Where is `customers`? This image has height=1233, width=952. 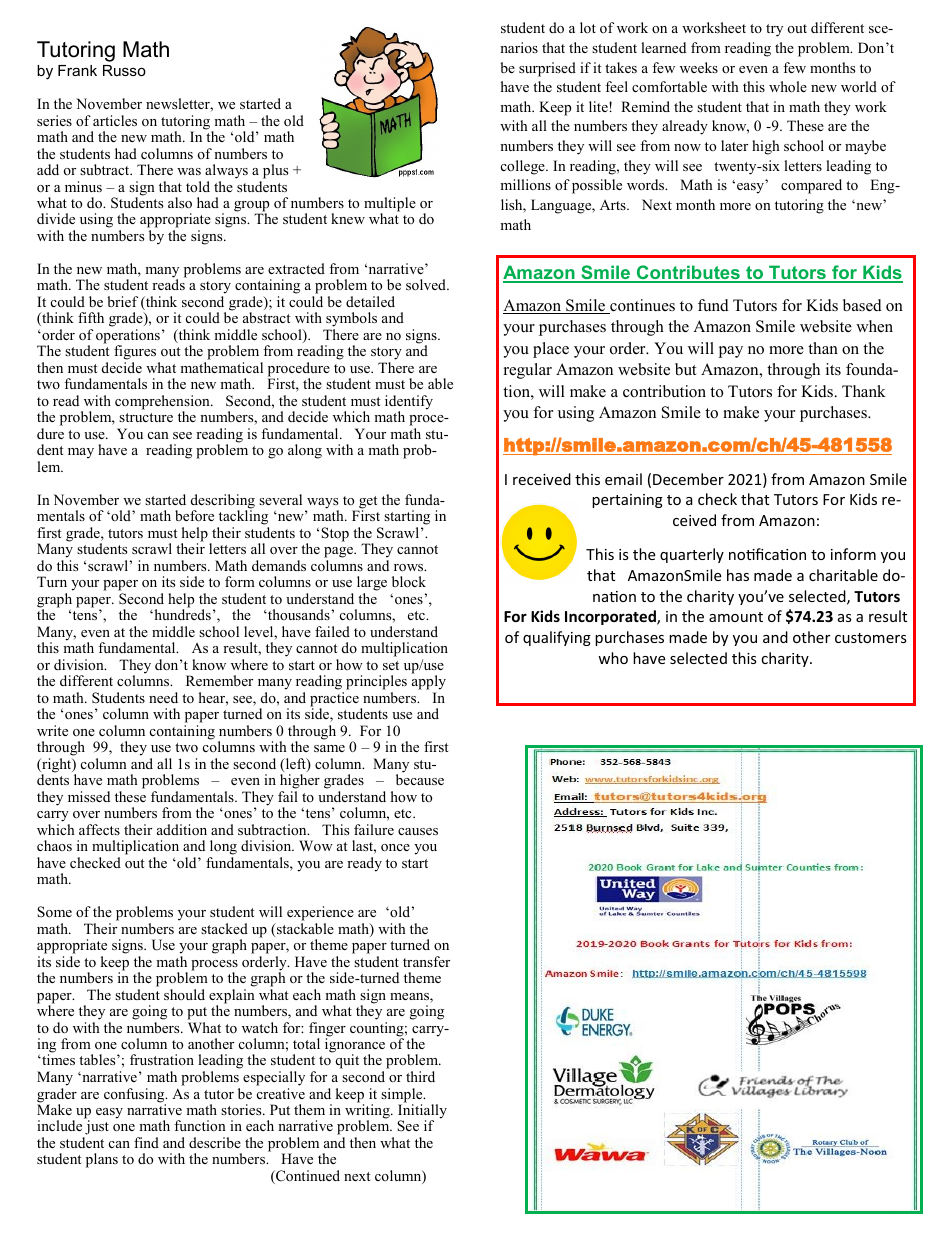
customers is located at coordinates (871, 638).
